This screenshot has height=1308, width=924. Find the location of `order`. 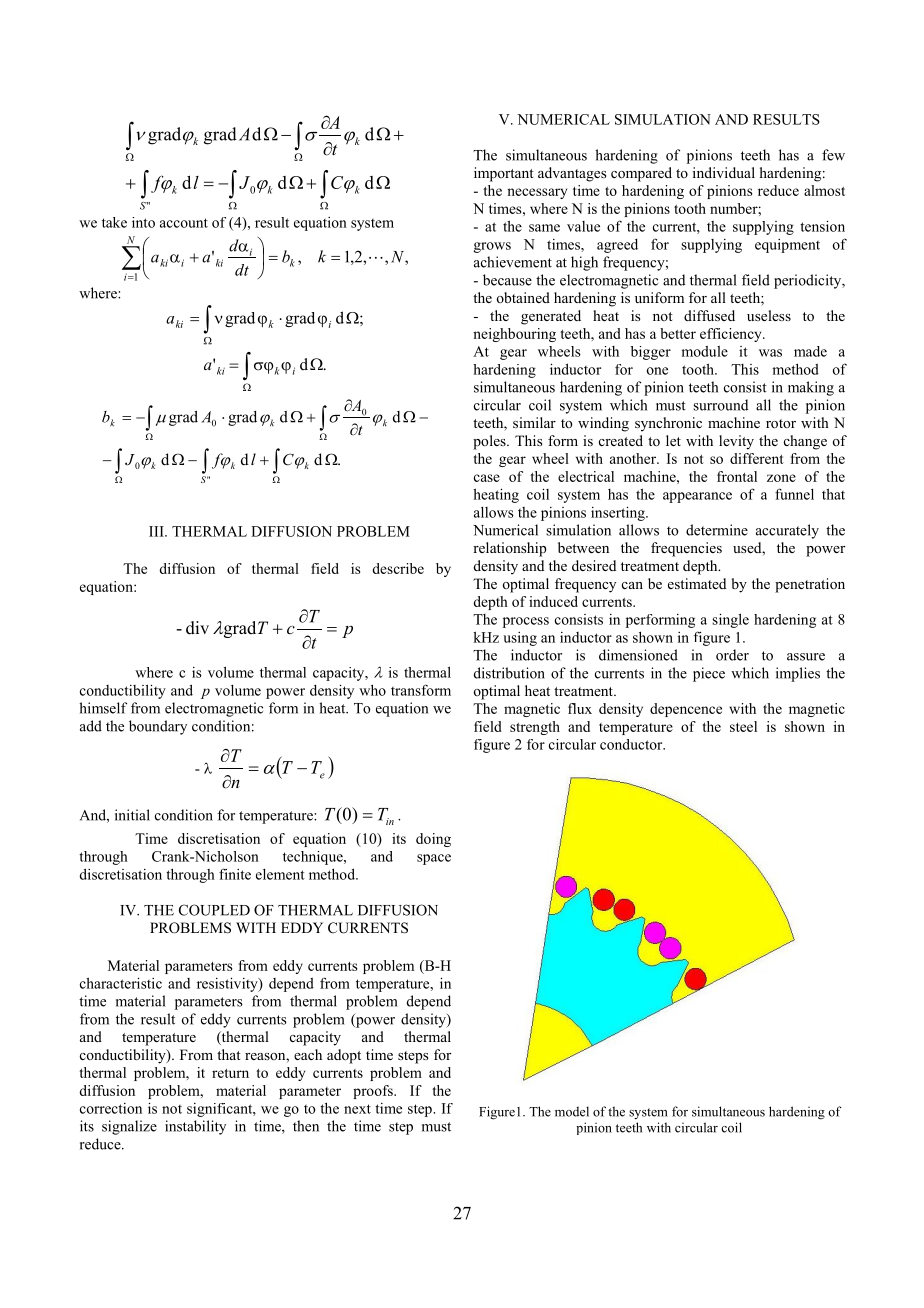

order is located at coordinates (732, 655).
